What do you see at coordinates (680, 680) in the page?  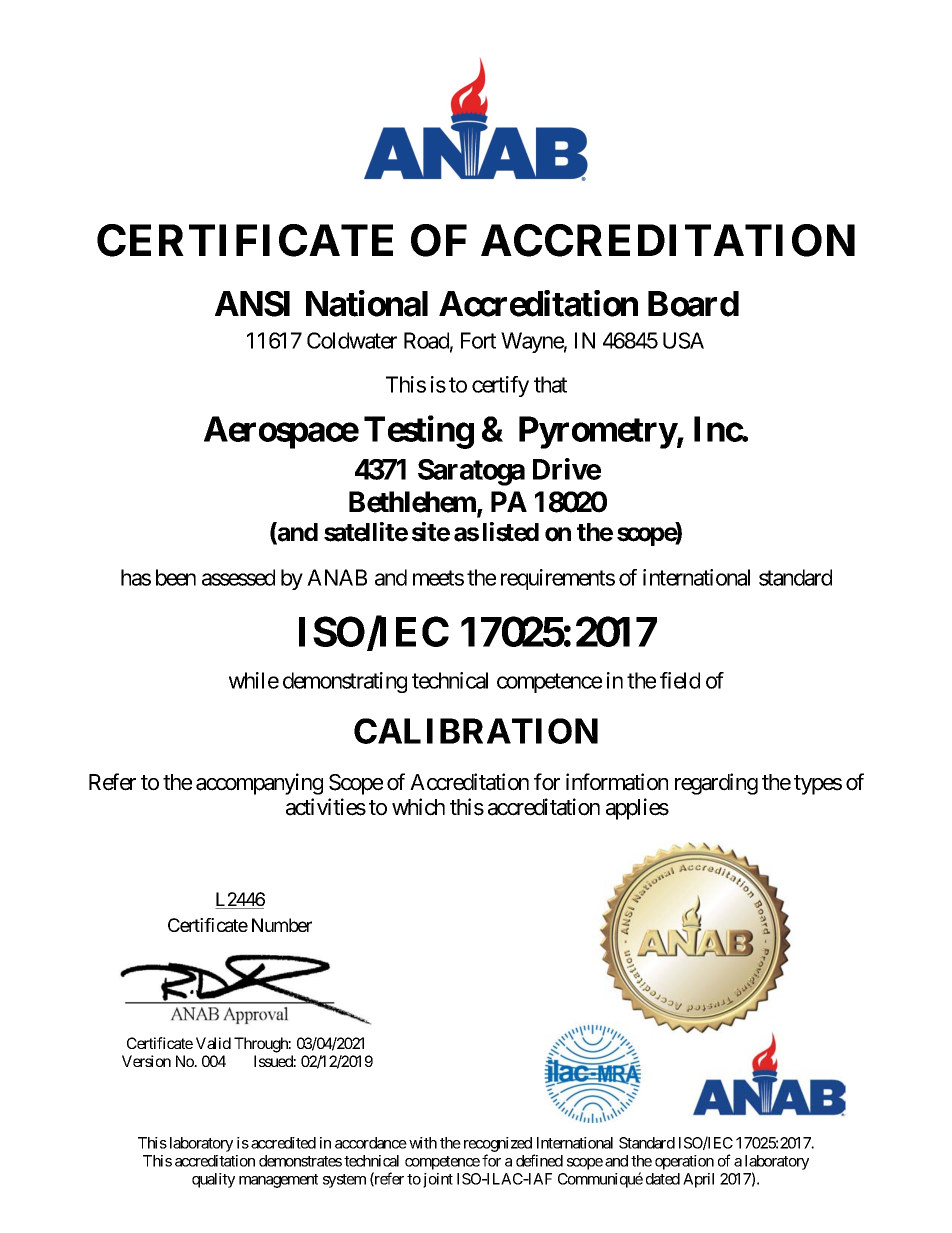 I see `field` at bounding box center [680, 680].
